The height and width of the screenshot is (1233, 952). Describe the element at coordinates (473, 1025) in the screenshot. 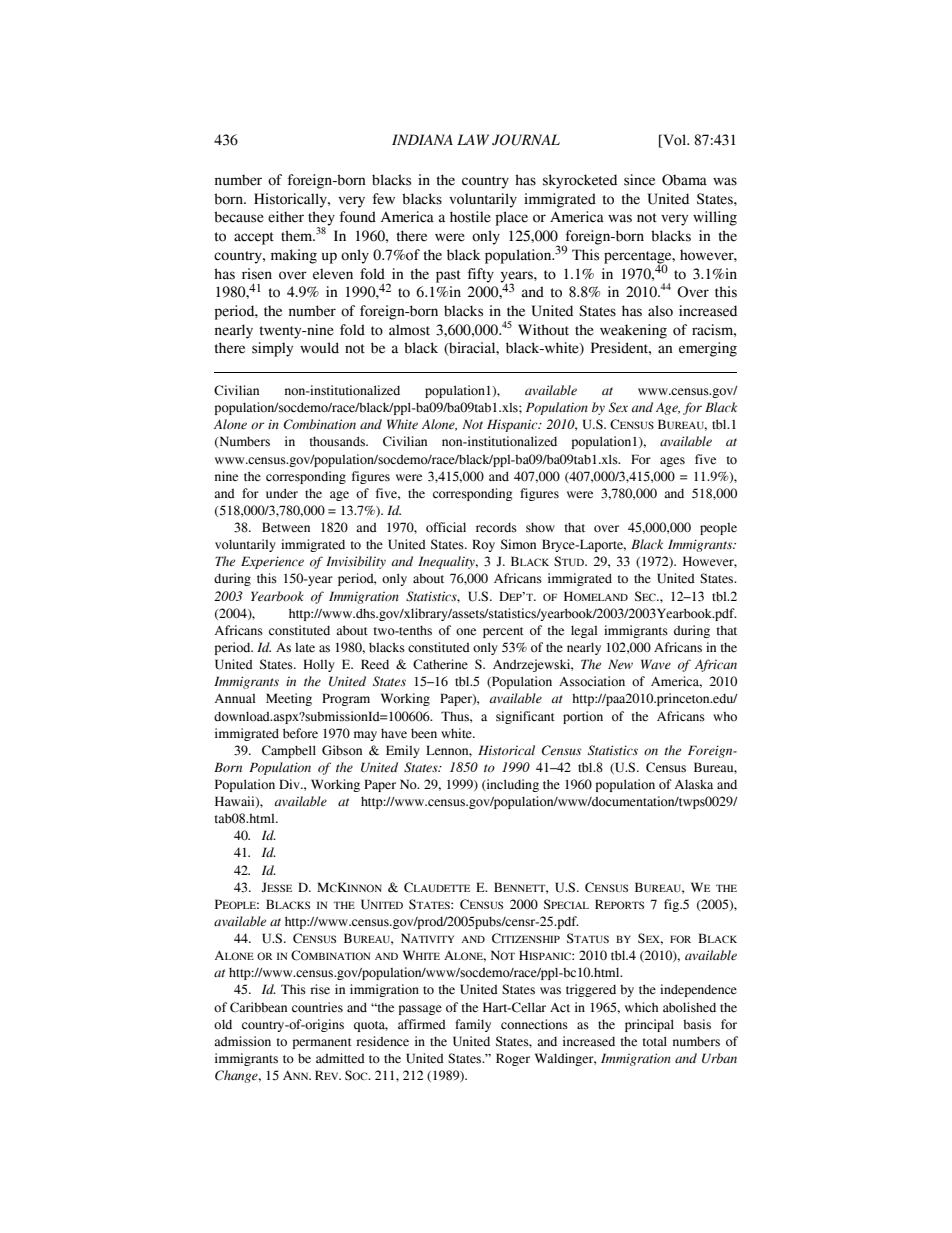

I see `family` at that location.
